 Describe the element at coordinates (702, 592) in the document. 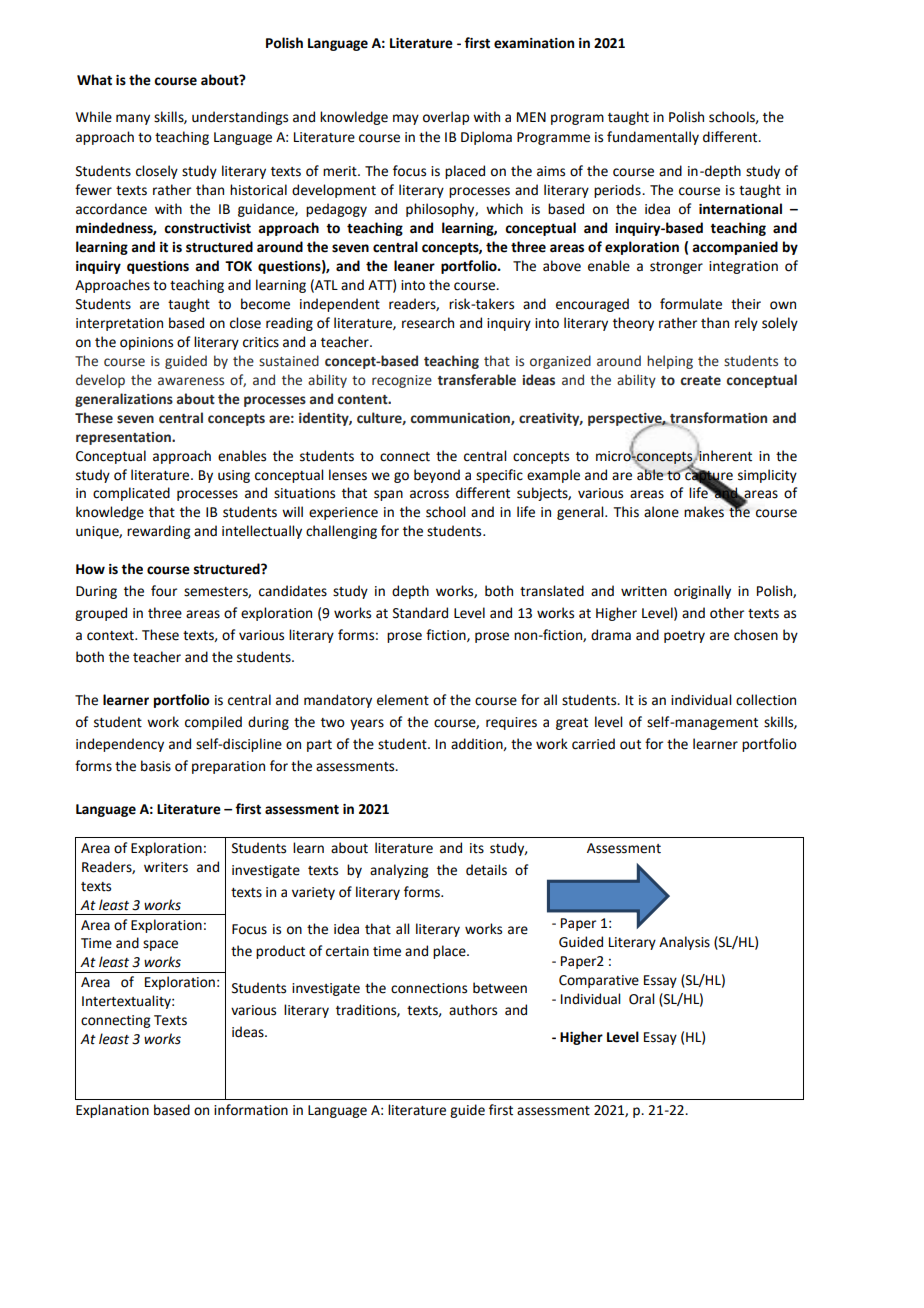

I see `originally` at that location.
